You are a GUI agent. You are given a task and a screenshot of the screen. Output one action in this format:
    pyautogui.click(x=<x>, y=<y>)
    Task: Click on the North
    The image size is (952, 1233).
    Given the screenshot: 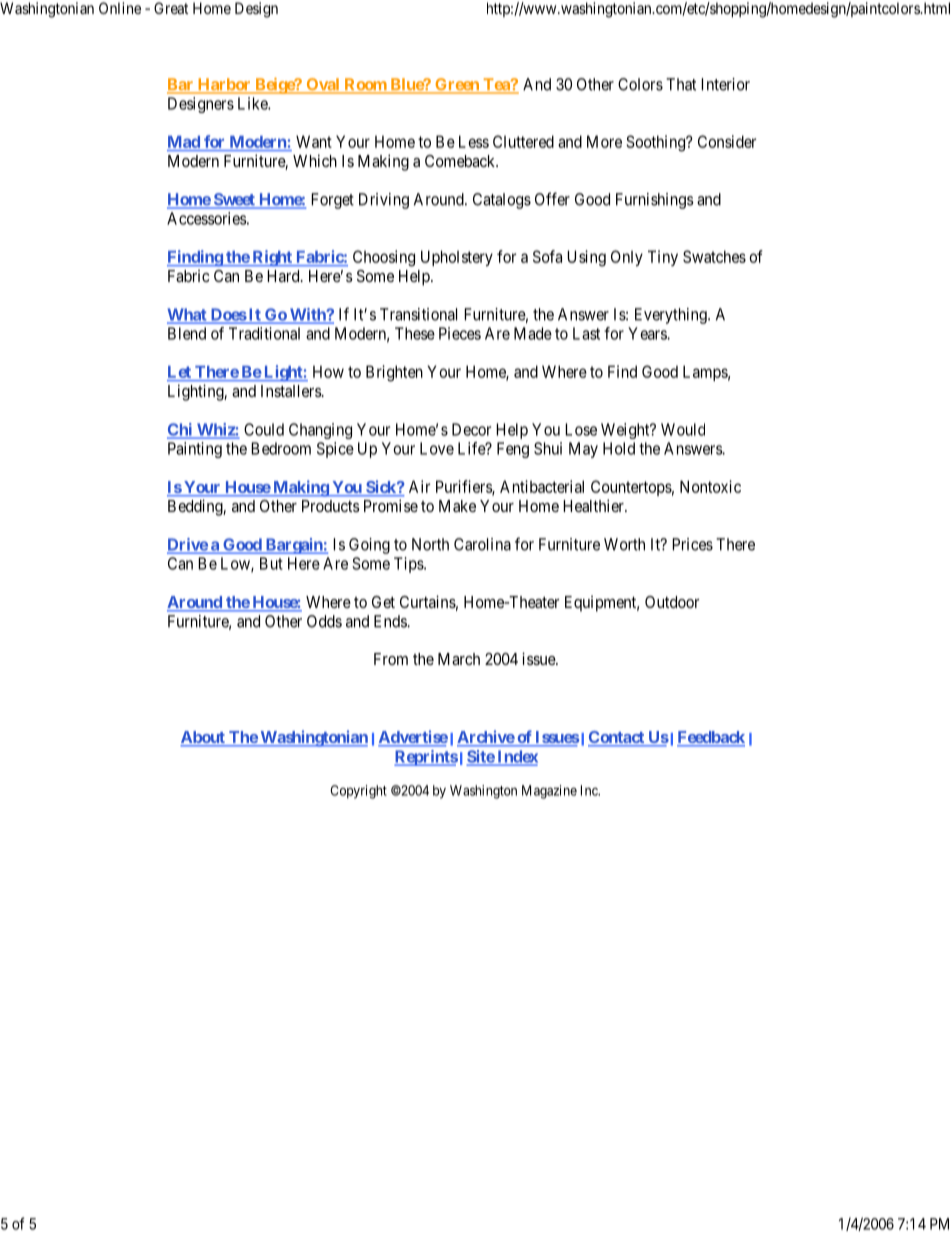 What is the action you would take?
    pyautogui.click(x=430, y=544)
